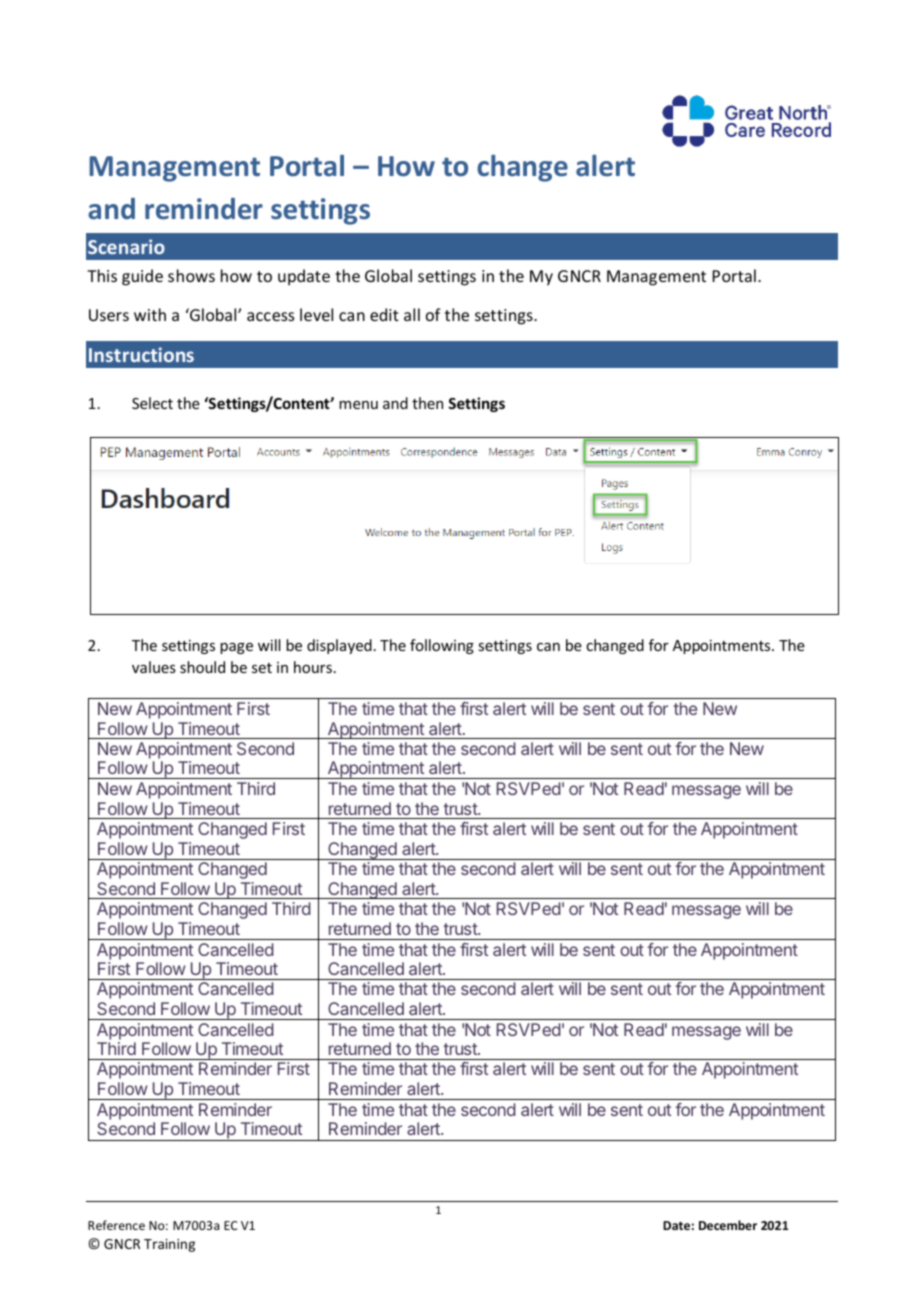 The image size is (924, 1308). What do you see at coordinates (191, 275) in the screenshot?
I see `shows` at bounding box center [191, 275].
